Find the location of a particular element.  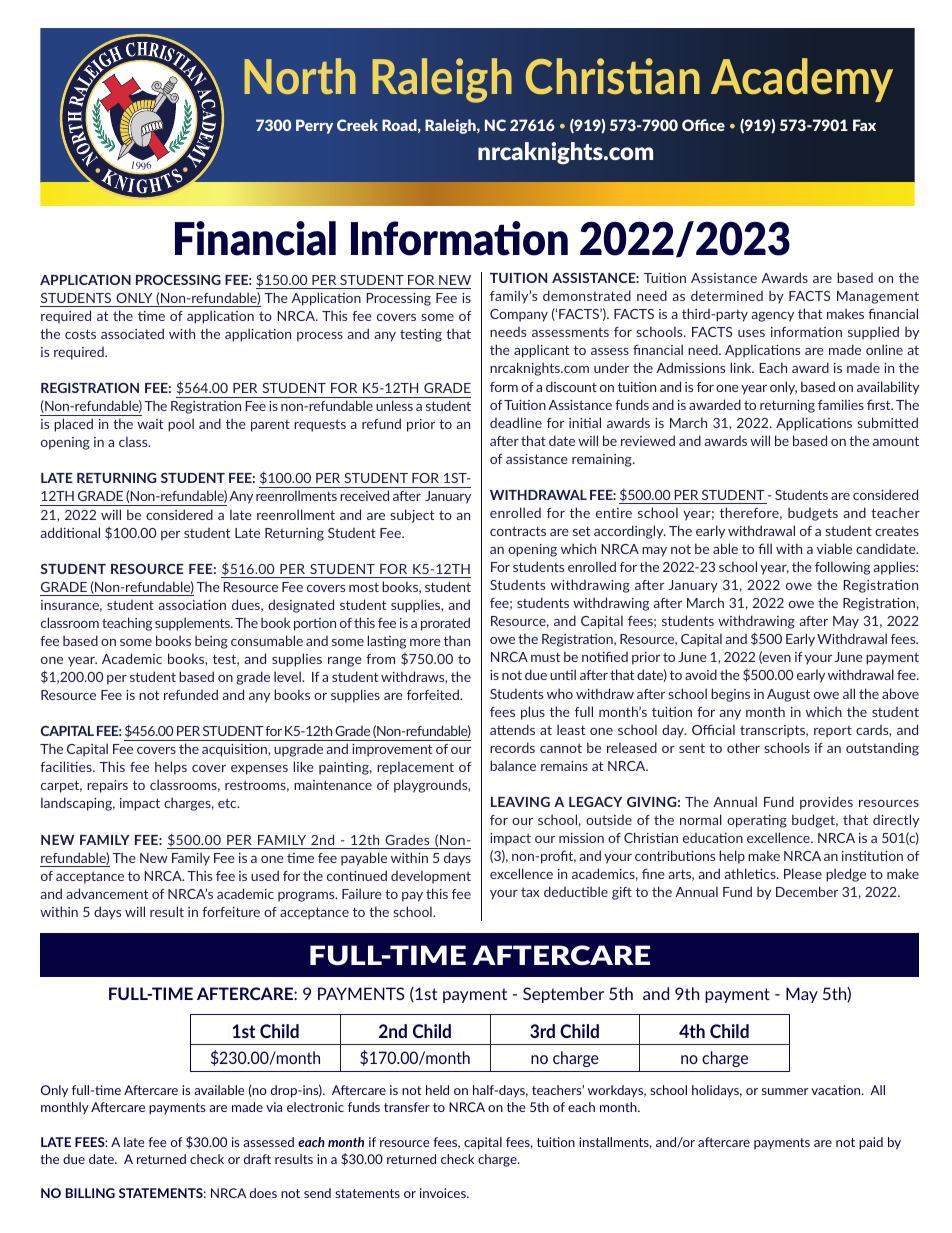

provides is located at coordinates (826, 803).
